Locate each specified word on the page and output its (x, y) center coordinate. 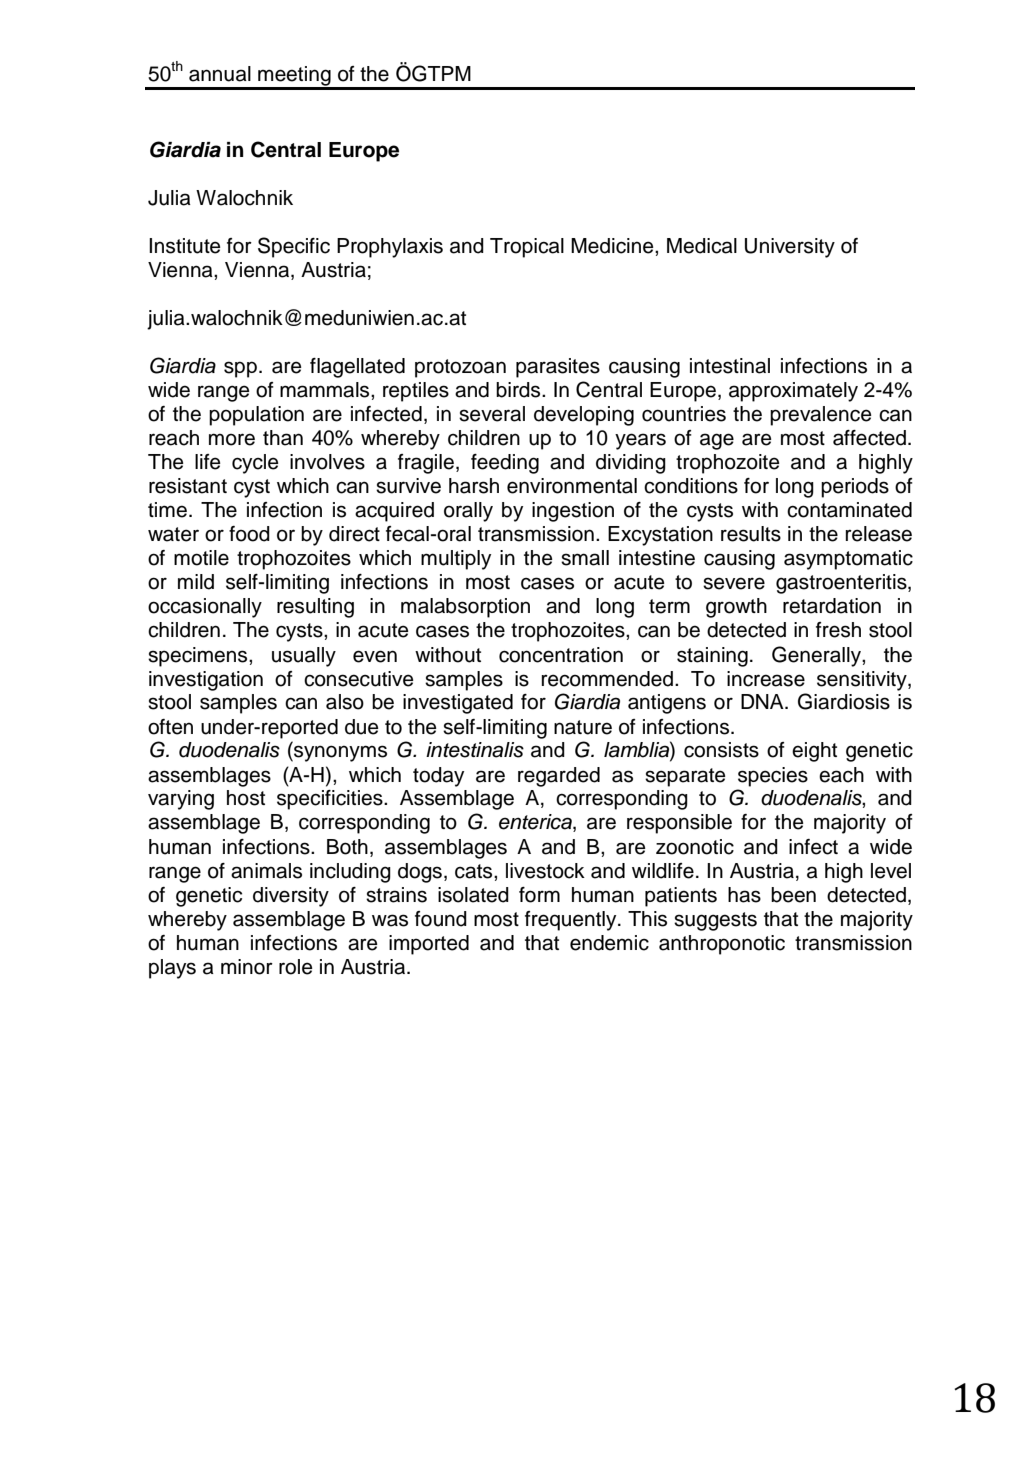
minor (247, 967)
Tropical (527, 248)
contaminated (849, 510)
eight (814, 752)
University (790, 248)
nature (583, 727)
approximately (793, 392)
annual (220, 74)
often (170, 727)
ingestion (573, 512)
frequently (572, 921)
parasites (558, 368)
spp (240, 369)
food (249, 534)
